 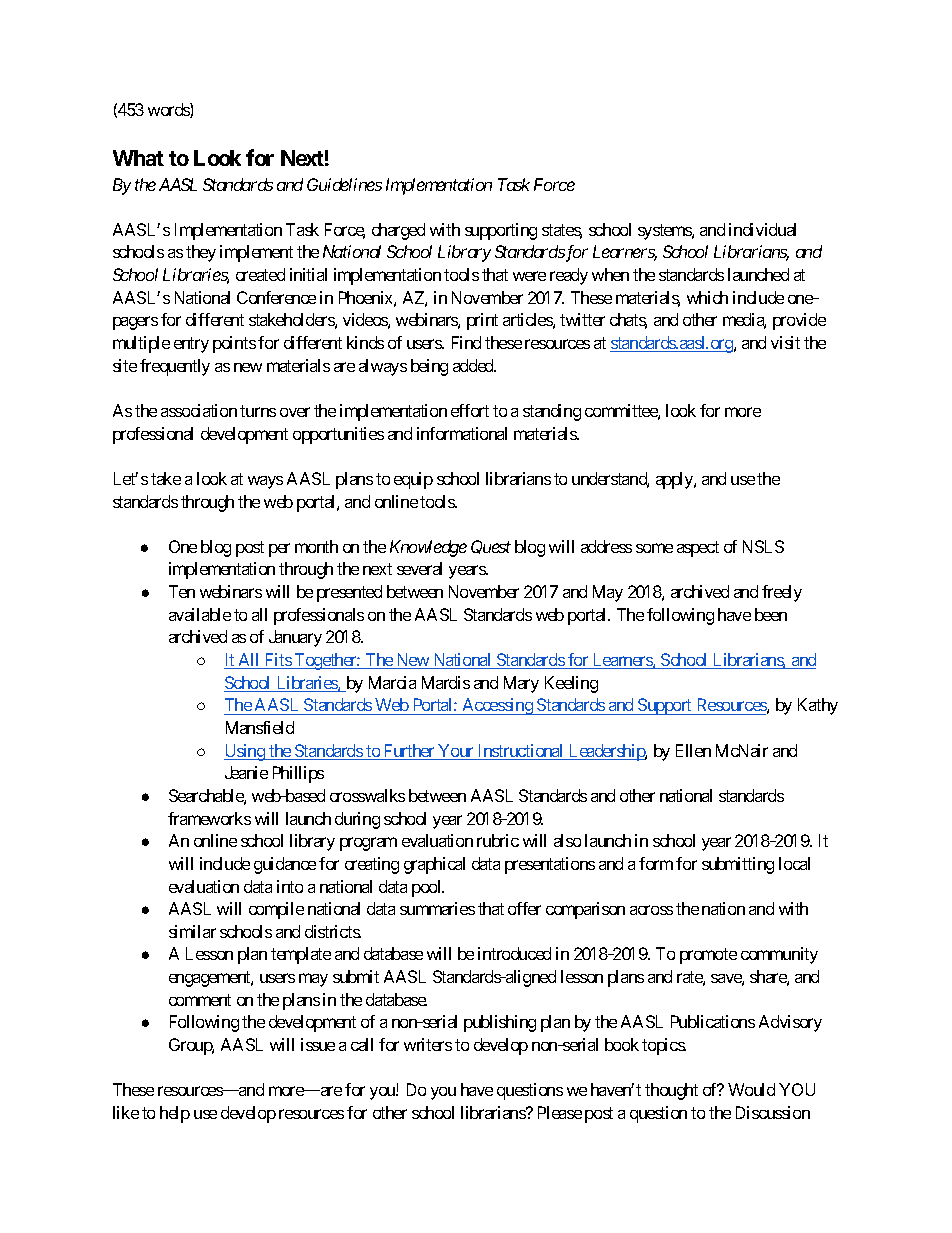 What do you see at coordinates (200, 614) in the screenshot?
I see `available` at bounding box center [200, 614].
